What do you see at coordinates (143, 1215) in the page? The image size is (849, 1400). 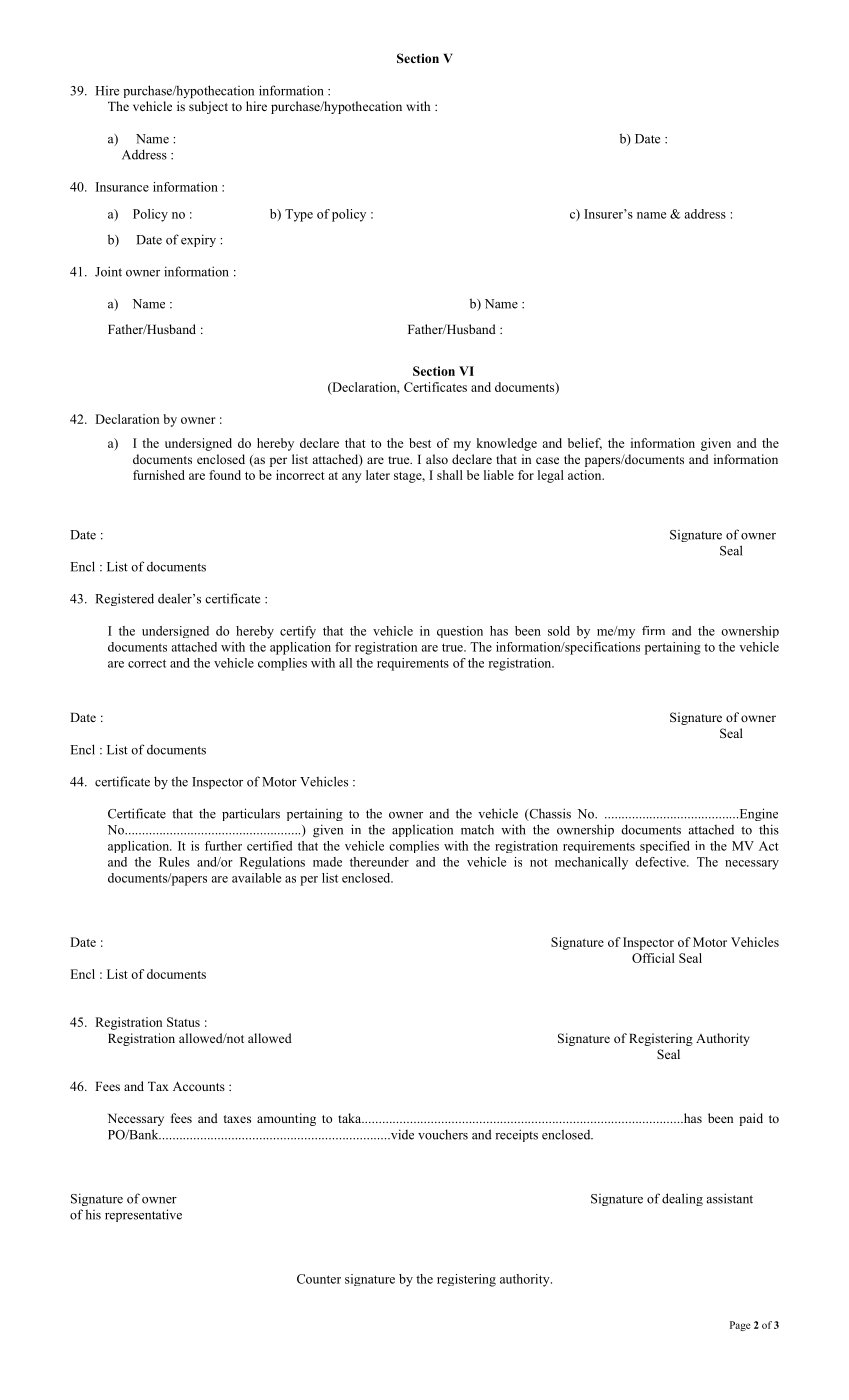 I see `representative` at bounding box center [143, 1215].
